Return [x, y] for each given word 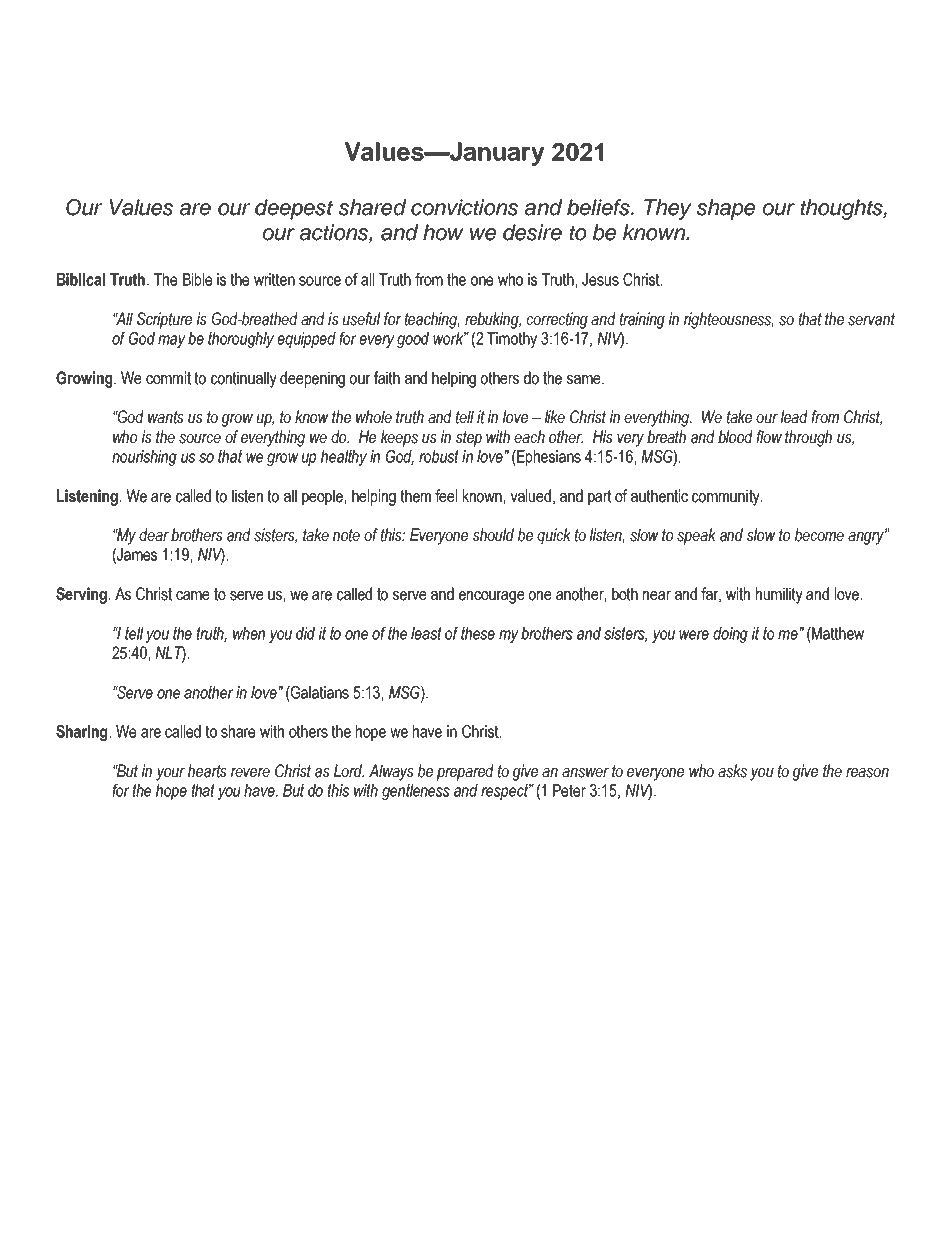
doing [730, 635]
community [727, 497]
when [249, 633]
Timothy [512, 340]
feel [446, 496]
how [443, 232]
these [478, 633]
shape [726, 209]
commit [168, 378]
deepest [294, 209]
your [170, 774]
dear [154, 535]
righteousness [729, 320]
